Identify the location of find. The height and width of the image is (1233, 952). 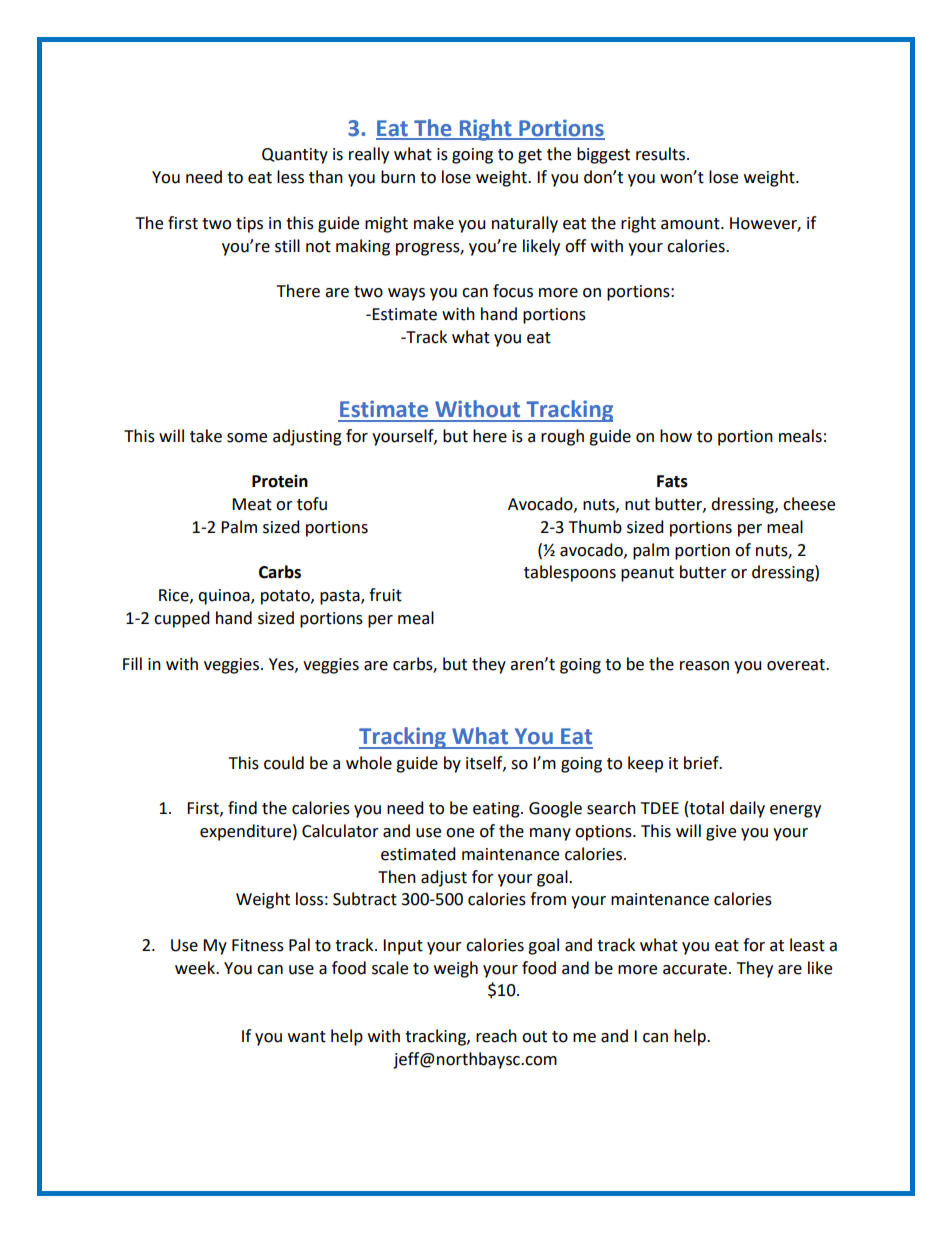
(242, 808).
